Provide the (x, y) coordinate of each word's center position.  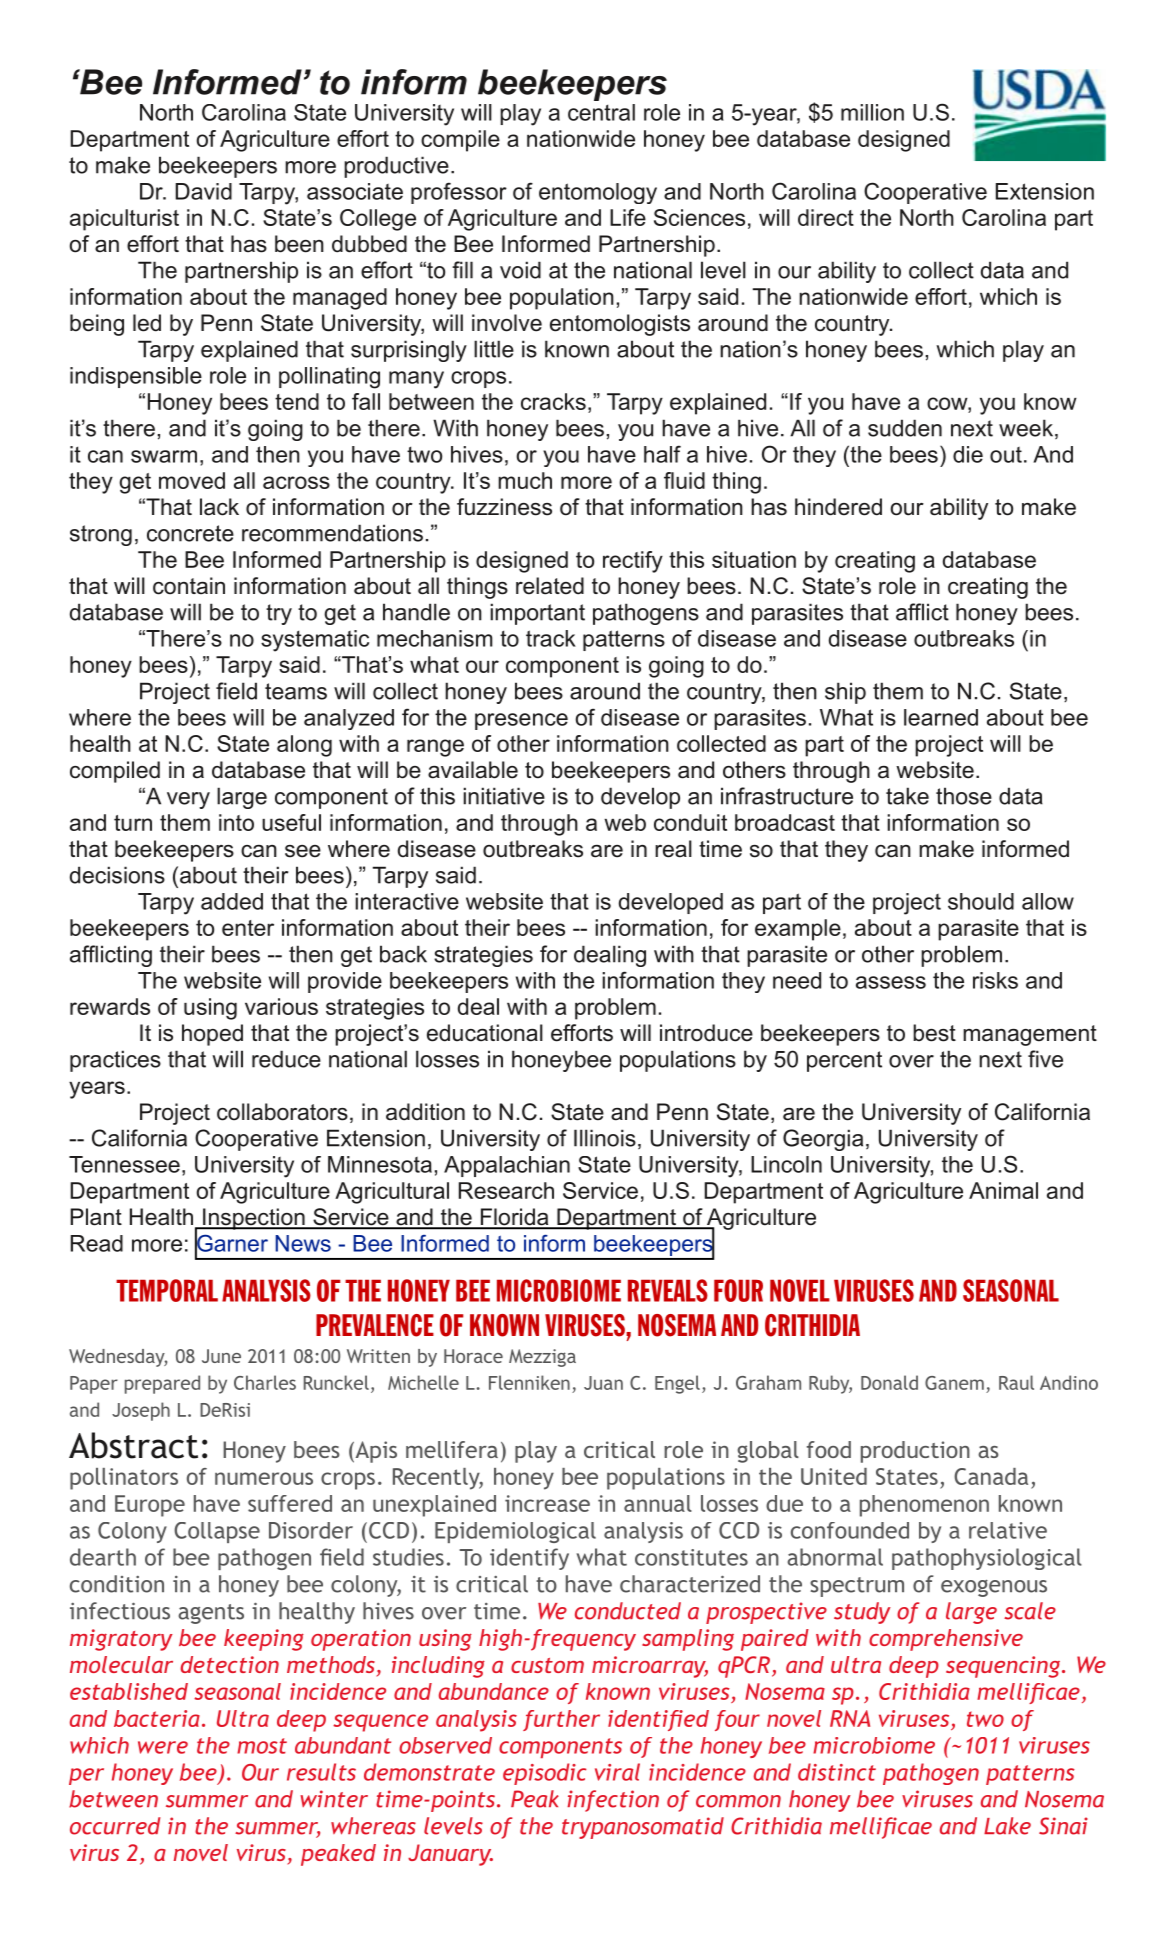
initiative (504, 796)
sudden (905, 428)
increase (547, 1503)
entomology (598, 193)
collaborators (282, 1112)
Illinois (605, 1138)
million (872, 112)
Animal (1003, 1190)
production (915, 1452)
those (964, 796)
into (236, 822)
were (163, 1747)
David (203, 191)
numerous (264, 1478)
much (525, 480)
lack (219, 507)
